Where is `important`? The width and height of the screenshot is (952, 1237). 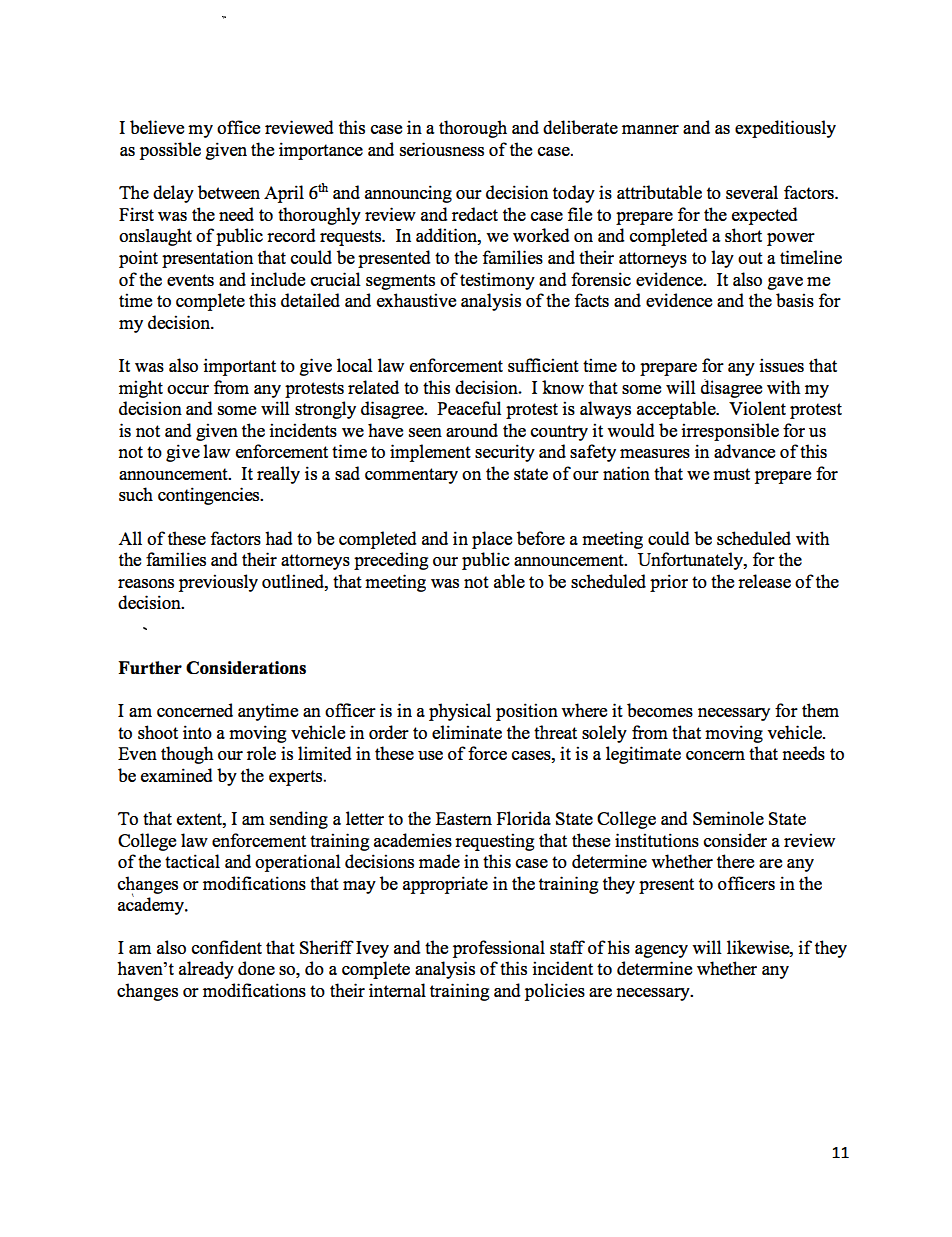 important is located at coordinates (239, 367).
